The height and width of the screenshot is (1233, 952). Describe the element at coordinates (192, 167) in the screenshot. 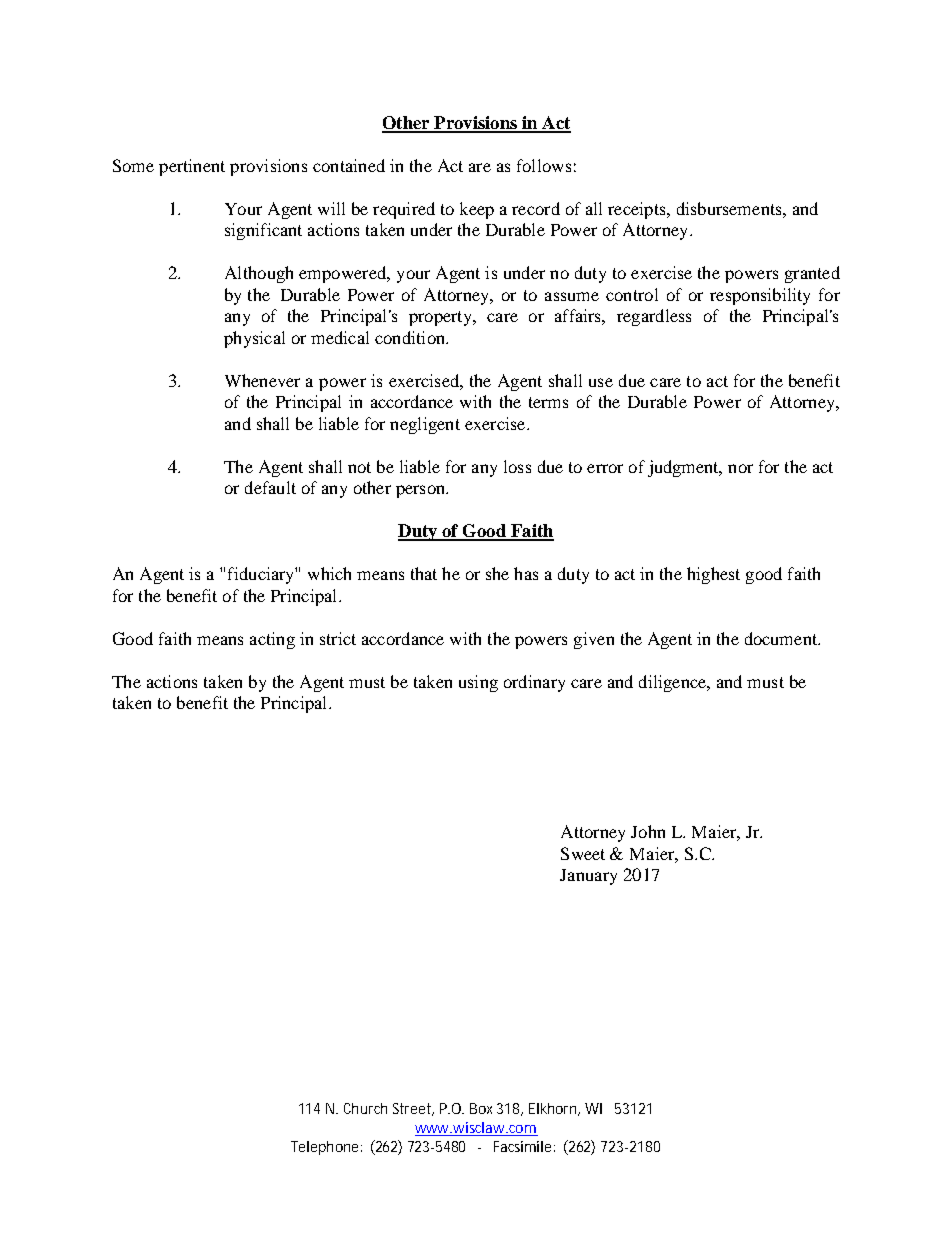

I see `pertinent` at that location.
